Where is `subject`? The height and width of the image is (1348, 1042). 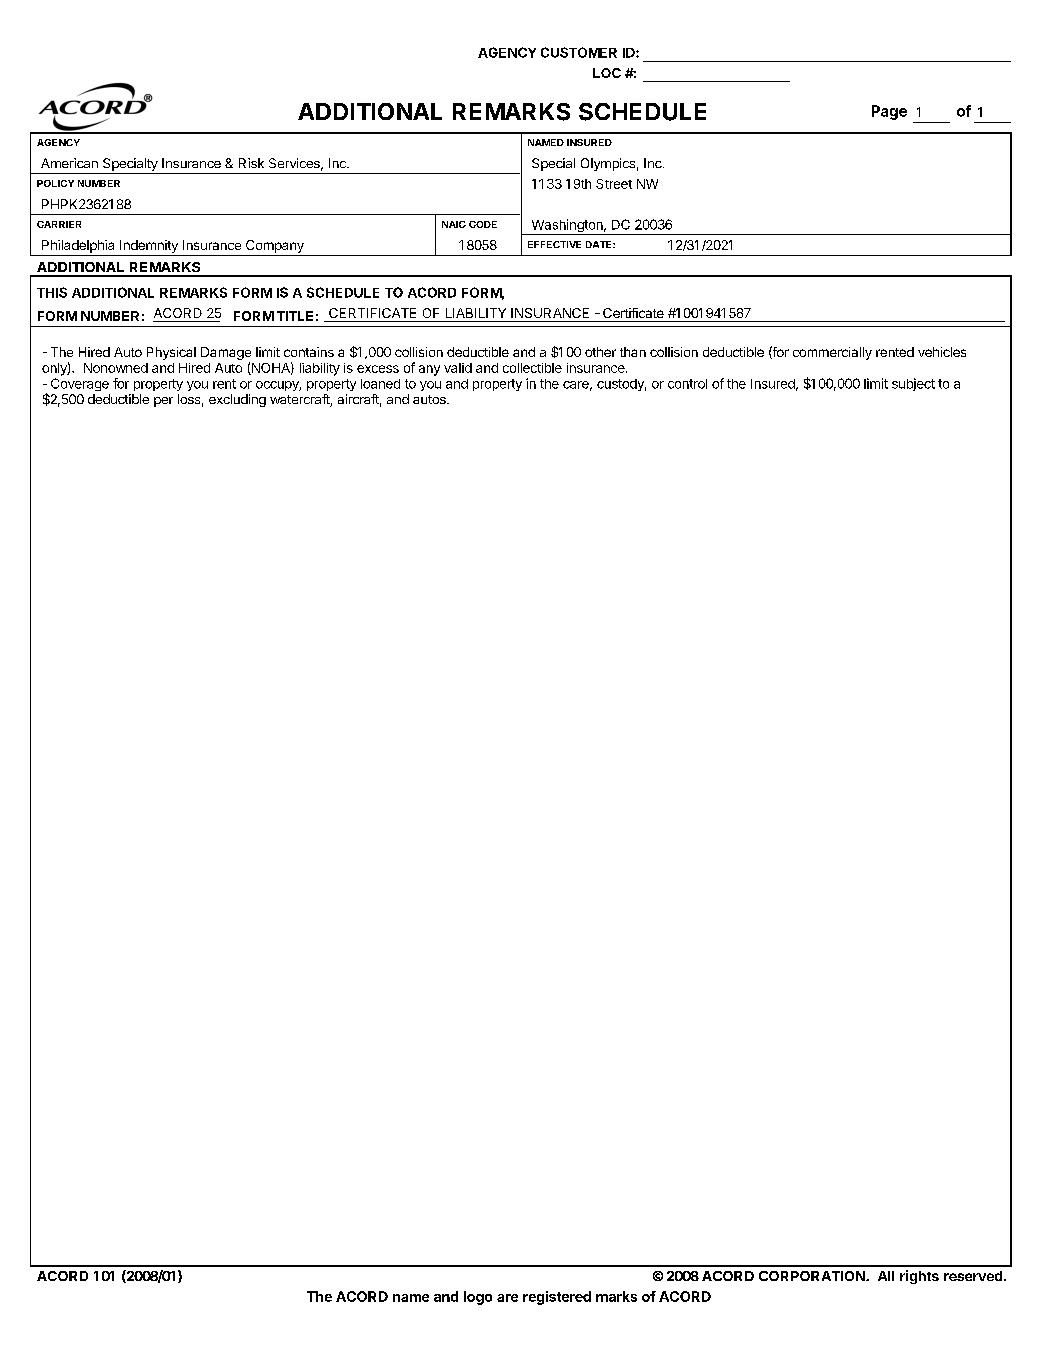
subject is located at coordinates (913, 384).
